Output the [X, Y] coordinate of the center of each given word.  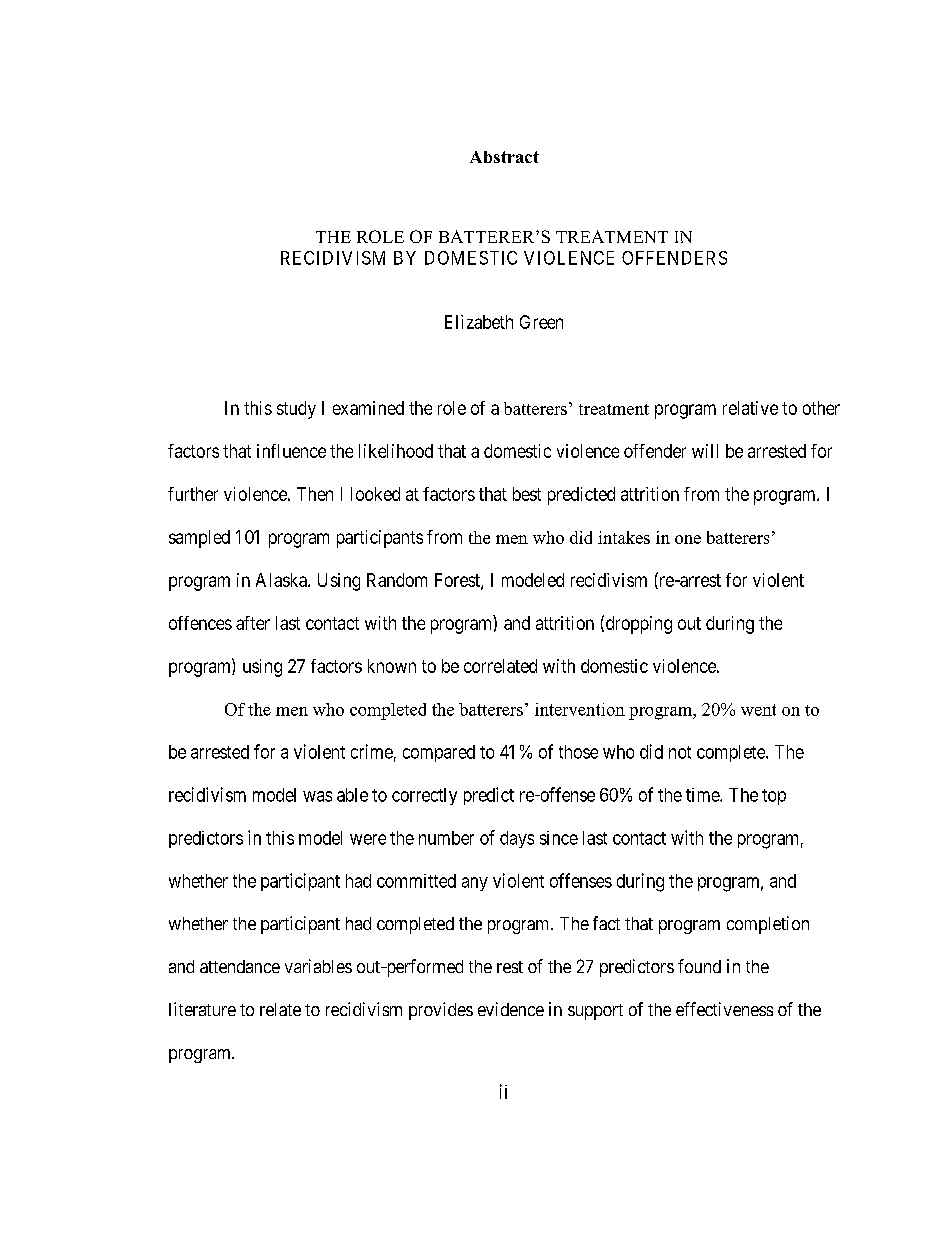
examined [368, 408]
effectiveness [724, 1009]
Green [541, 322]
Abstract [504, 157]
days [517, 839]
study [296, 410]
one [688, 539]
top [774, 797]
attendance [240, 966]
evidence [511, 1009]
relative [750, 408]
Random [397, 580]
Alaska [282, 580]
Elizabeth [479, 322]
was [317, 796]
